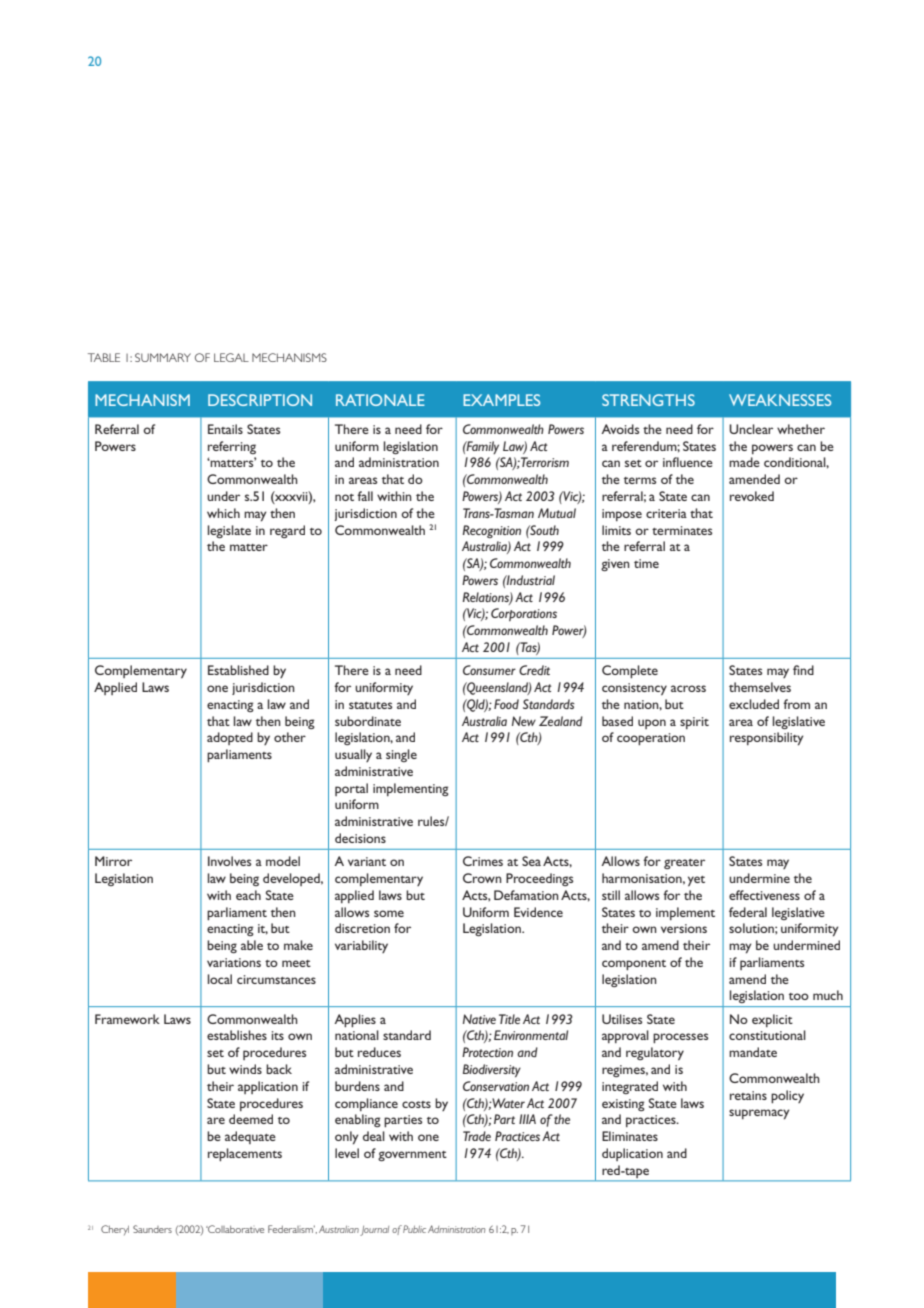  Describe the element at coordinates (754, 704) in the screenshot. I see `excluded` at that location.
